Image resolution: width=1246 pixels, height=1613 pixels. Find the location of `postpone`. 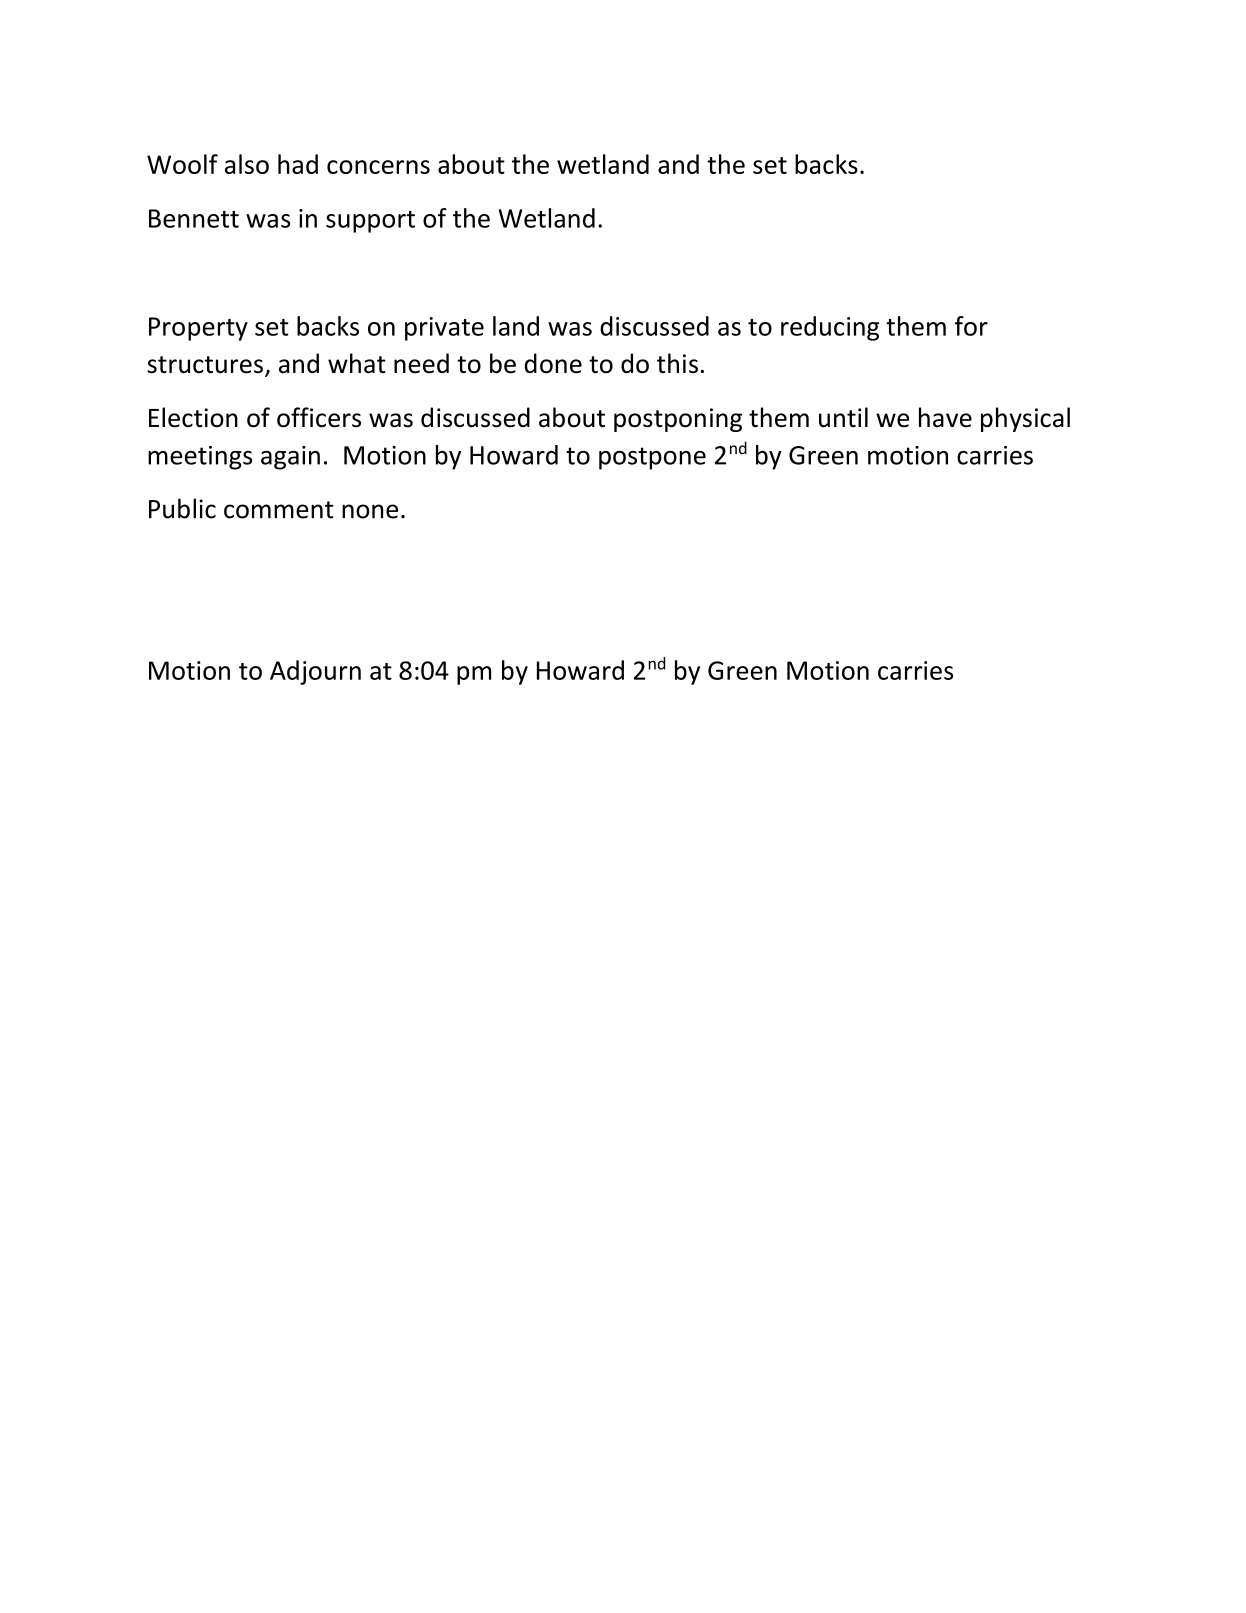

postpone is located at coordinates (652, 458).
